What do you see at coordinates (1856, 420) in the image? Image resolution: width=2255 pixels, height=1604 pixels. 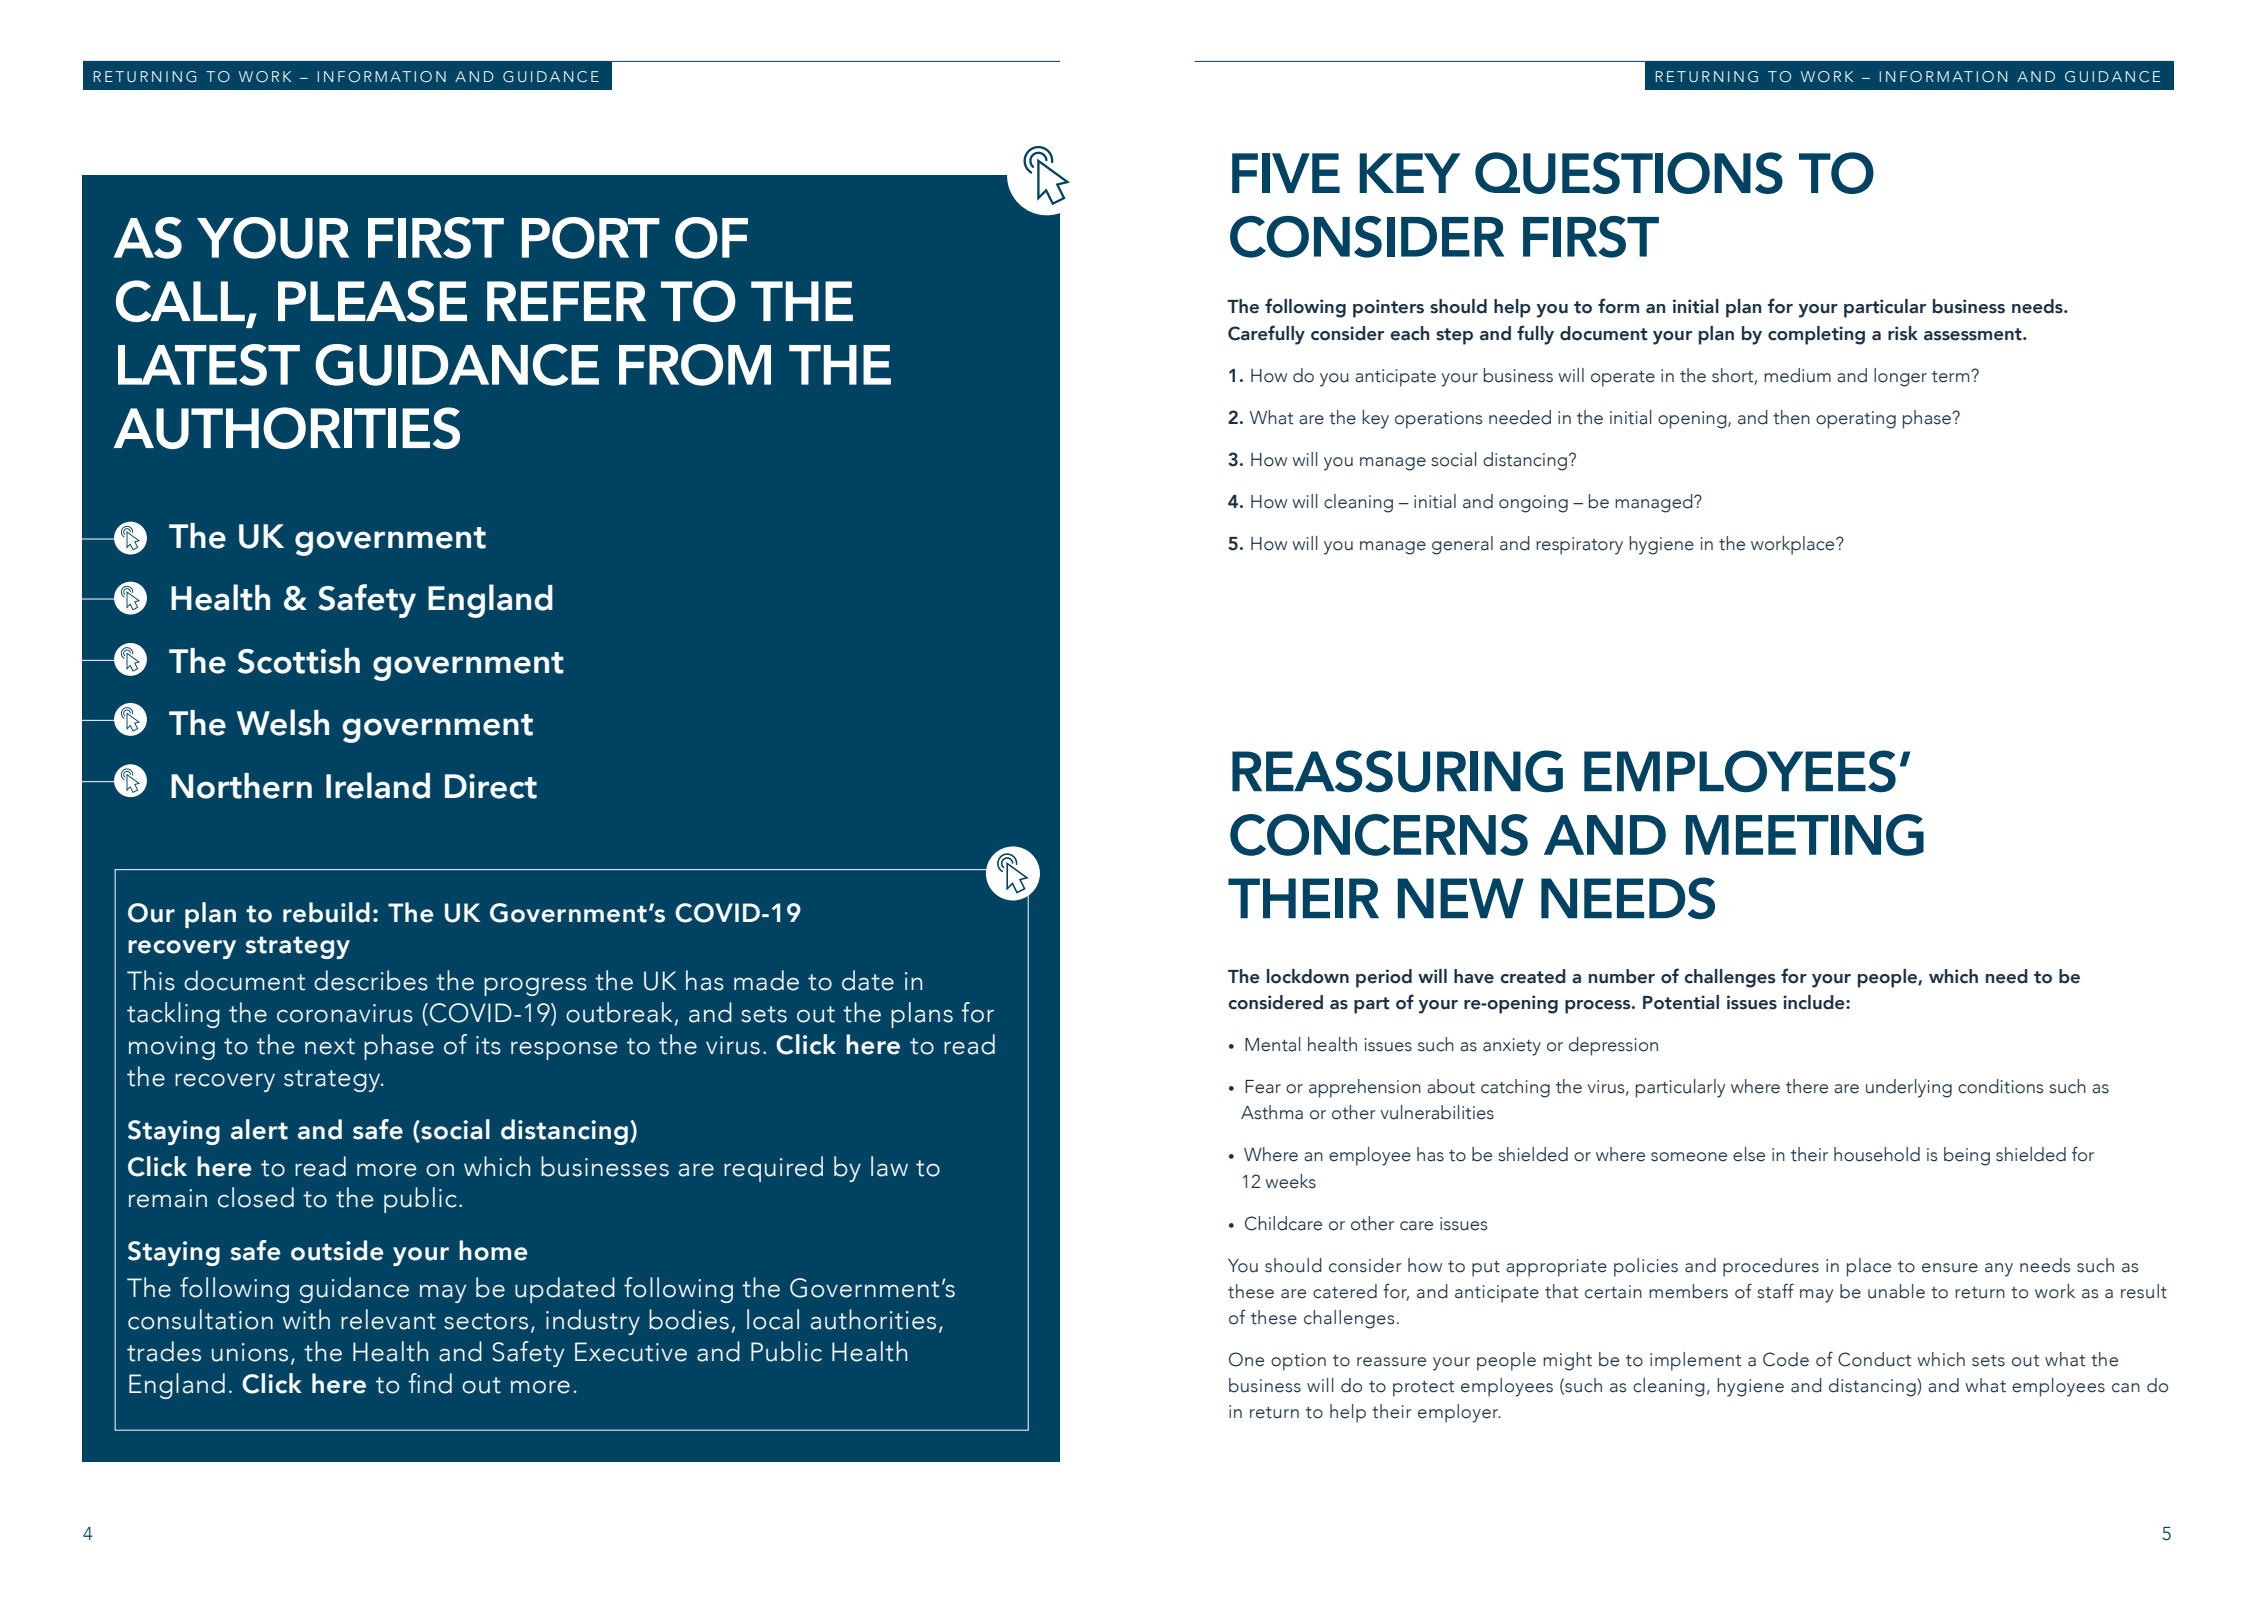 I see `operating` at bounding box center [1856, 420].
